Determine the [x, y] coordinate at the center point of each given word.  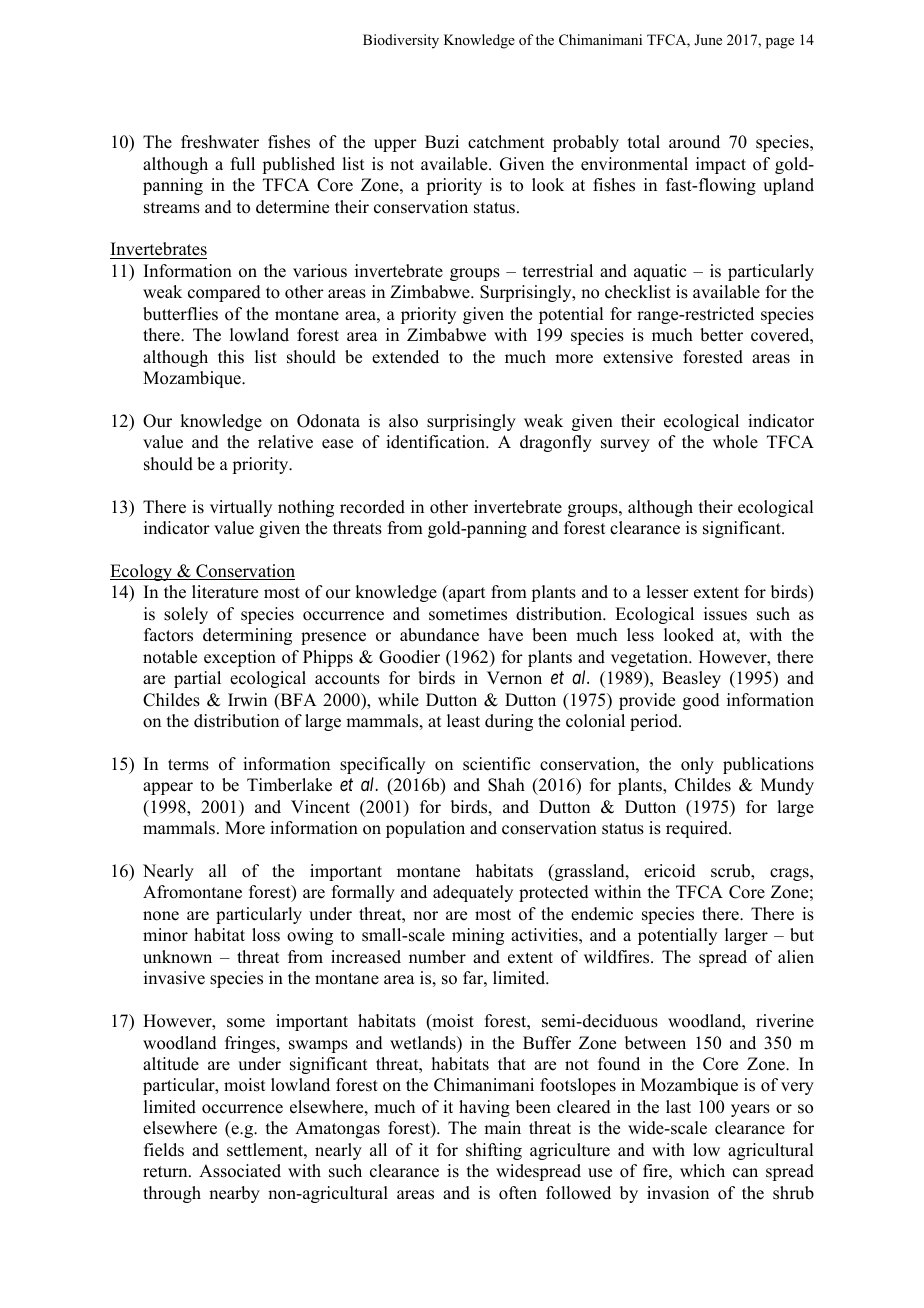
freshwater [220, 142]
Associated [240, 1171]
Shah [506, 785]
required [698, 829]
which [702, 1171]
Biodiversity [401, 41]
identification [437, 442]
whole [735, 442]
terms [188, 765]
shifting [494, 1151]
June [708, 39]
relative [285, 442]
